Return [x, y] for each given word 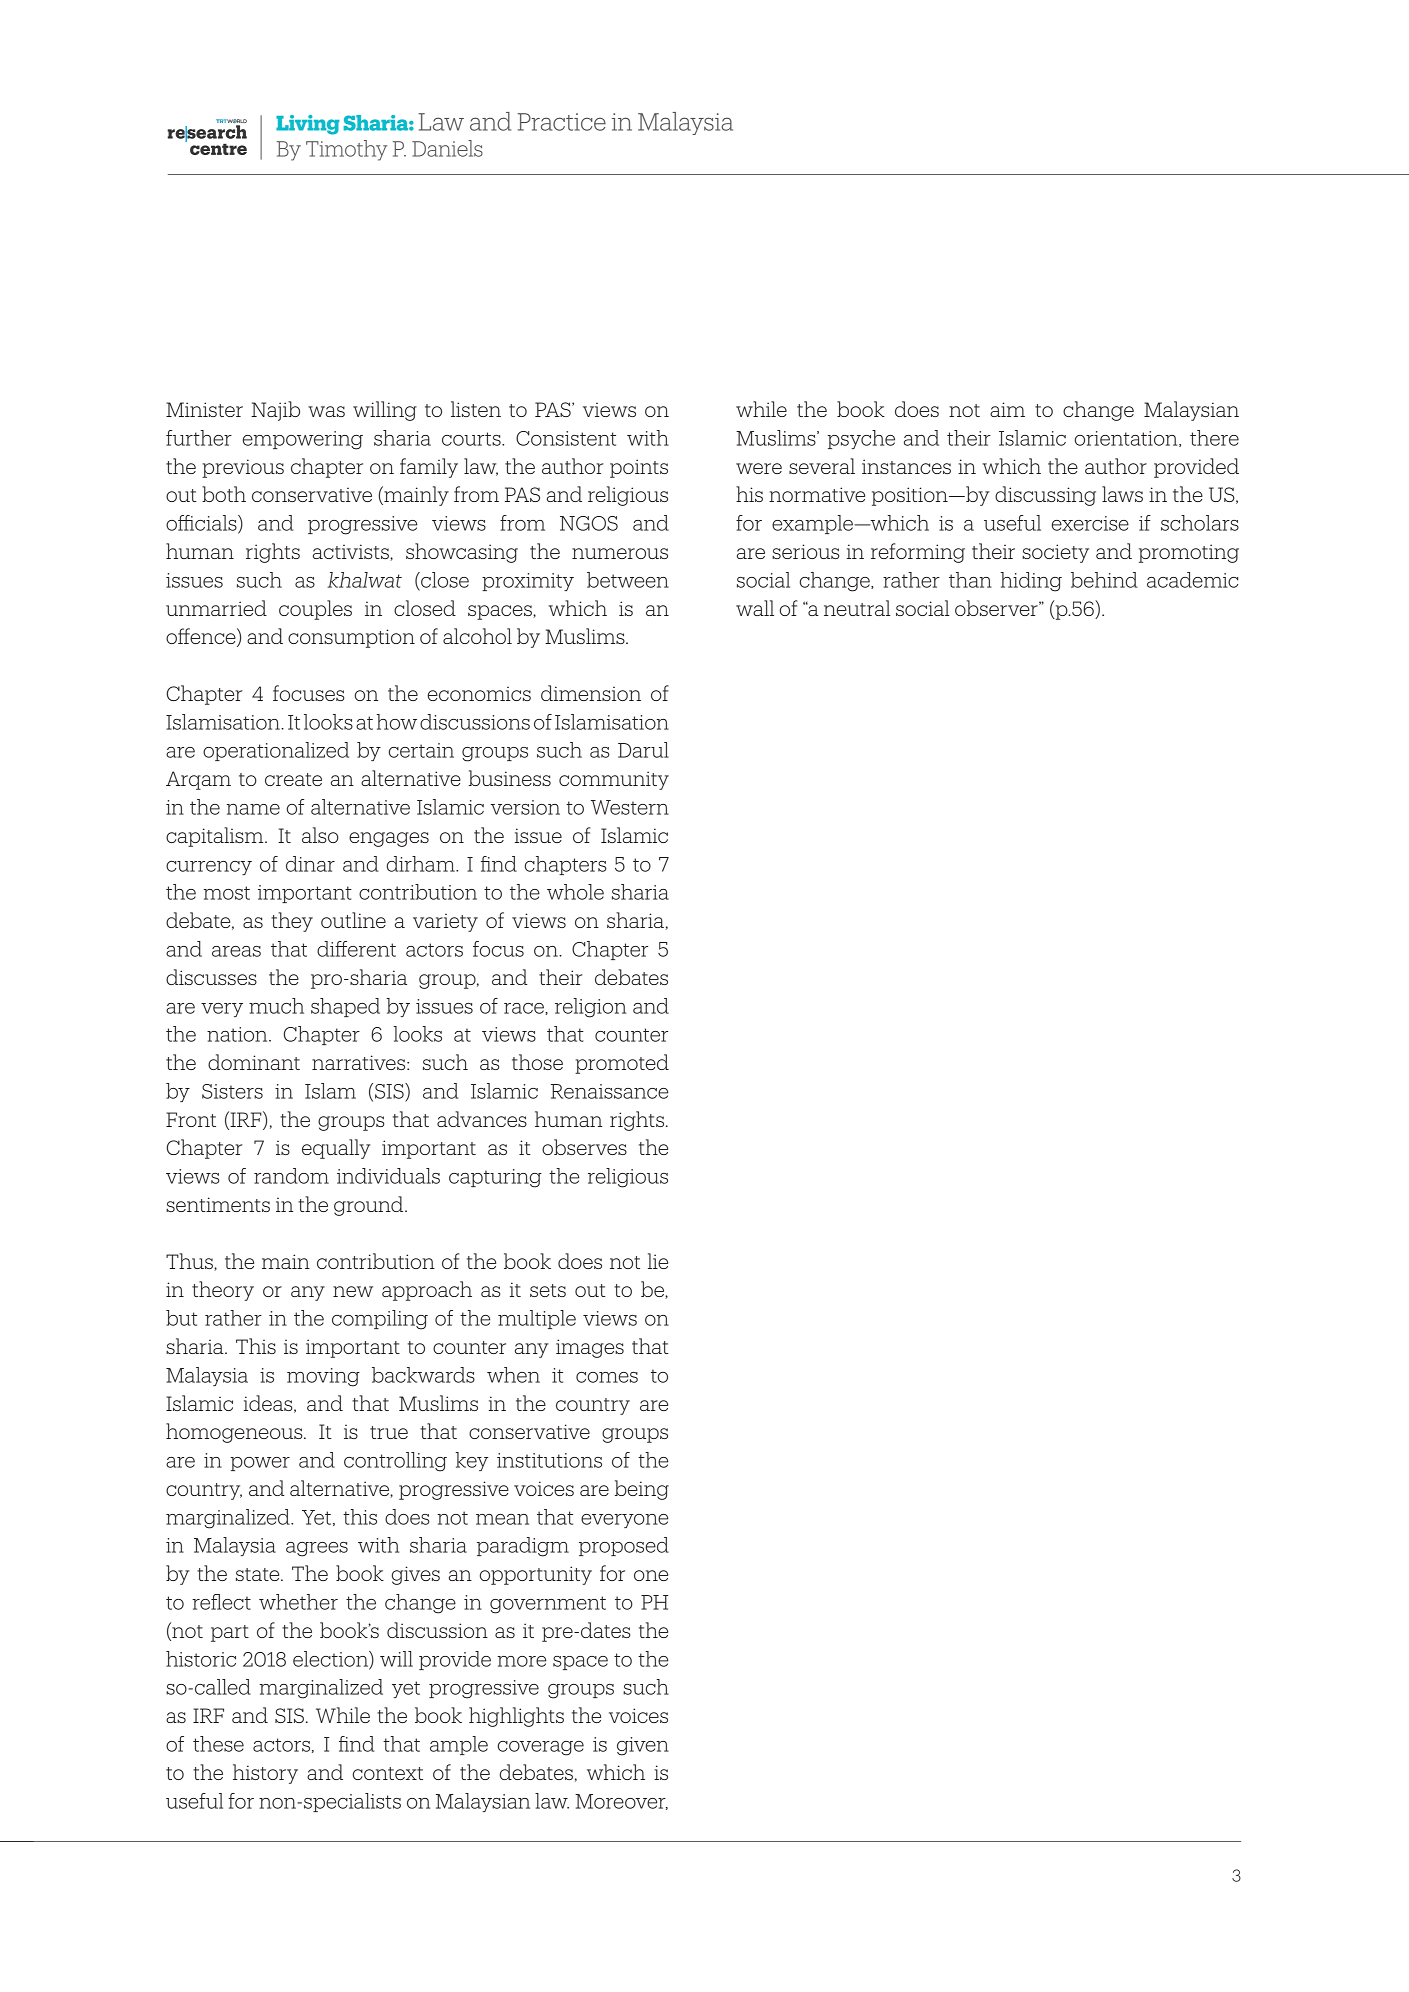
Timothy [347, 150]
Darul [643, 750]
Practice [562, 122]
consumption [351, 638]
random [291, 1176]
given [643, 1746]
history [265, 1774]
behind [1104, 580]
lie [658, 1261]
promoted [622, 1064]
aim [1007, 409]
